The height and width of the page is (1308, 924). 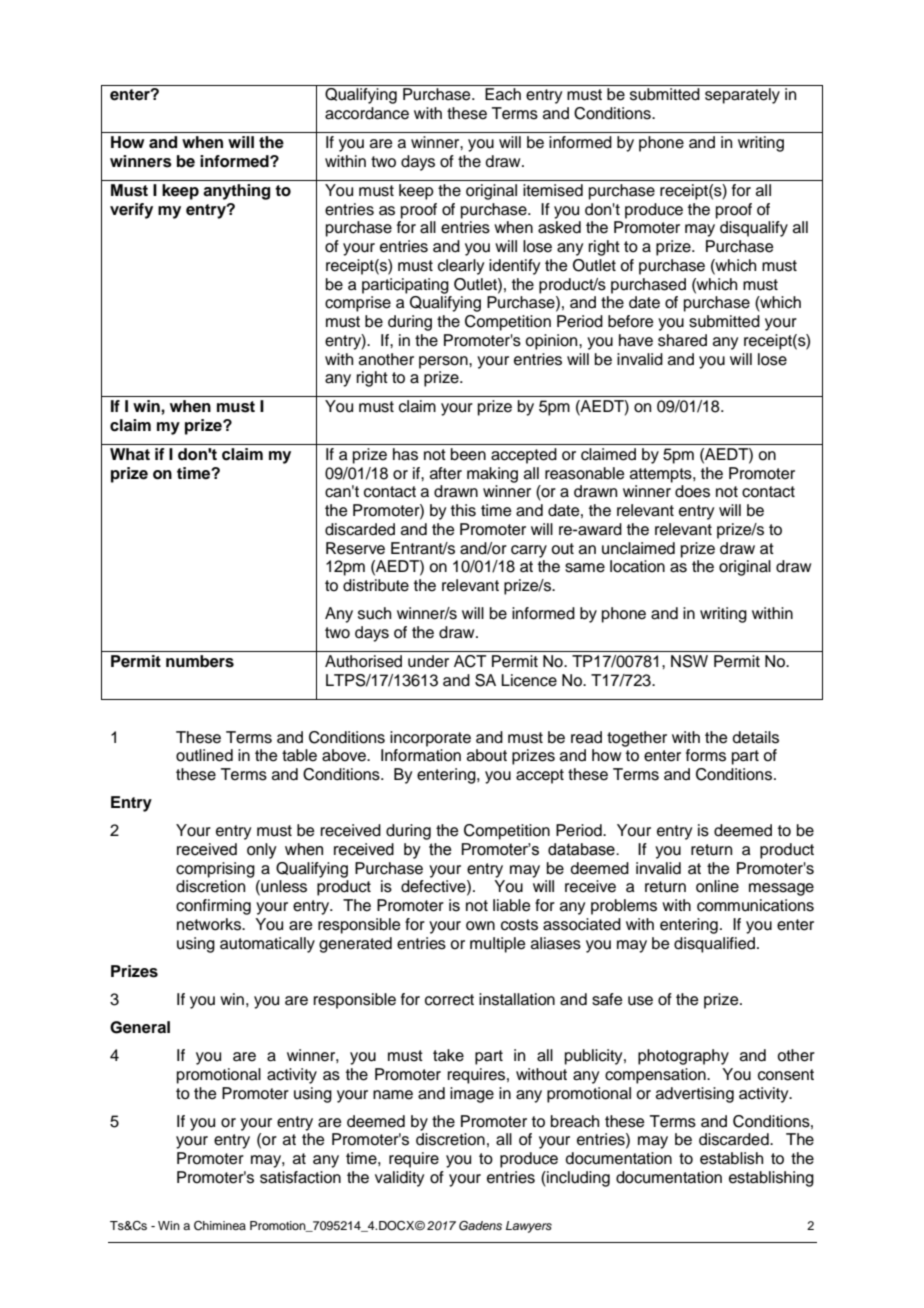 I want to click on validity, so click(x=399, y=1179).
